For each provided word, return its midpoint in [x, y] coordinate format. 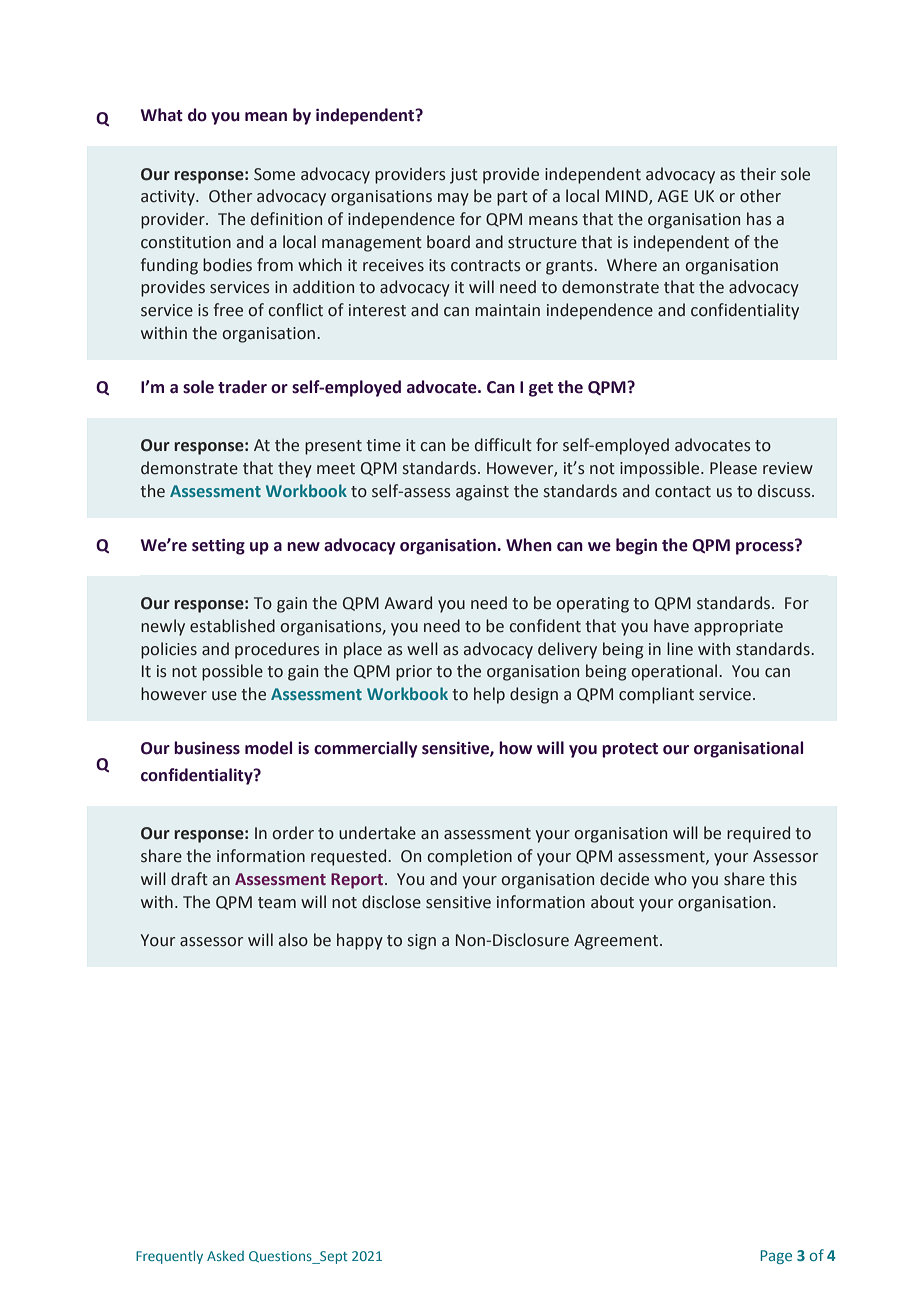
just [464, 176]
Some [274, 174]
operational [675, 672]
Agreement [617, 942]
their [758, 174]
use [224, 696]
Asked [225, 1255]
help [489, 695]
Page [776, 1257]
